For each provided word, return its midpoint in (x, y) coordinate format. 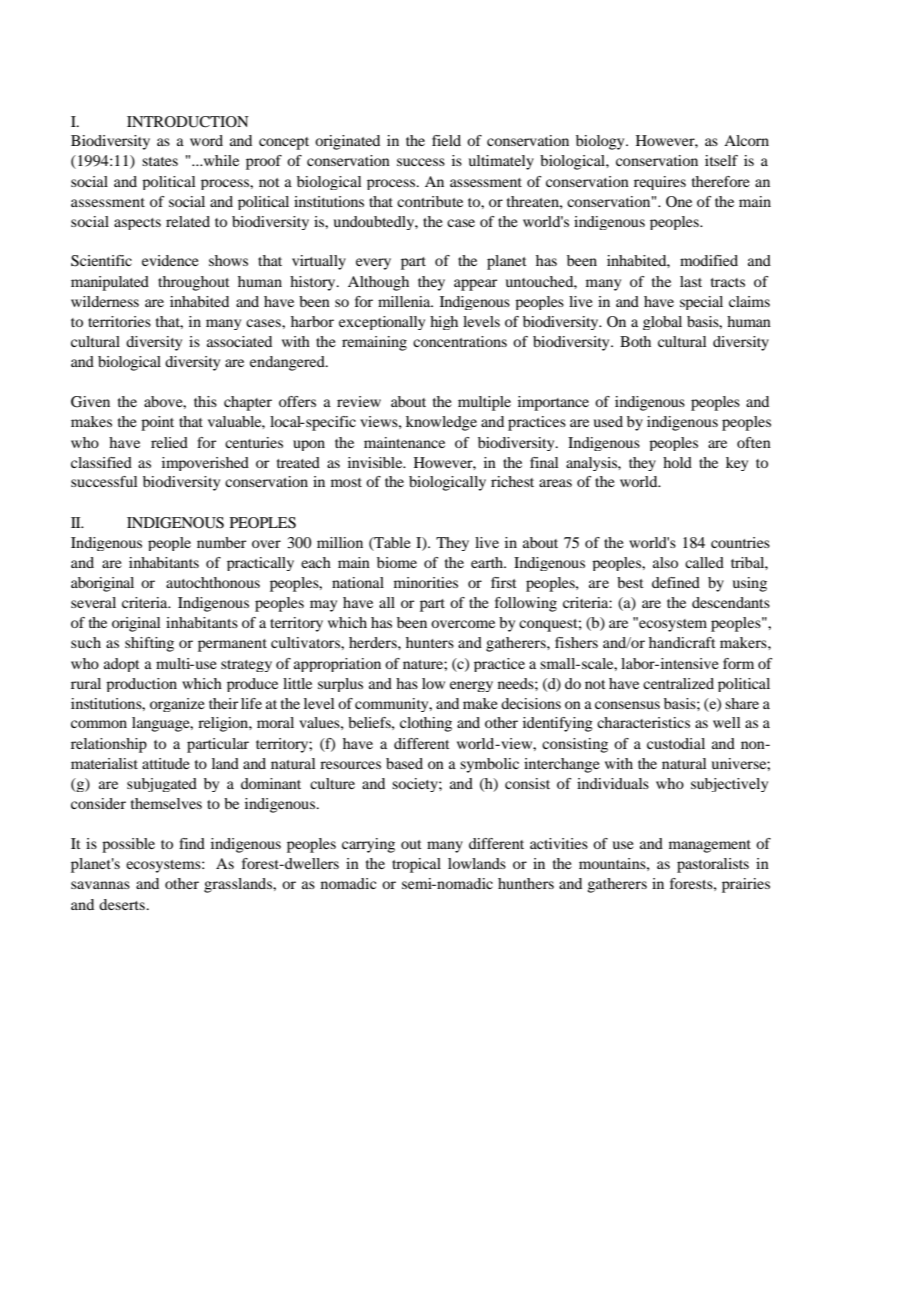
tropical (416, 865)
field (446, 140)
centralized (678, 683)
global (662, 323)
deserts (123, 904)
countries (740, 542)
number (221, 542)
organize (177, 705)
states (160, 161)
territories (119, 321)
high (444, 323)
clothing (426, 724)
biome (397, 562)
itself (721, 160)
